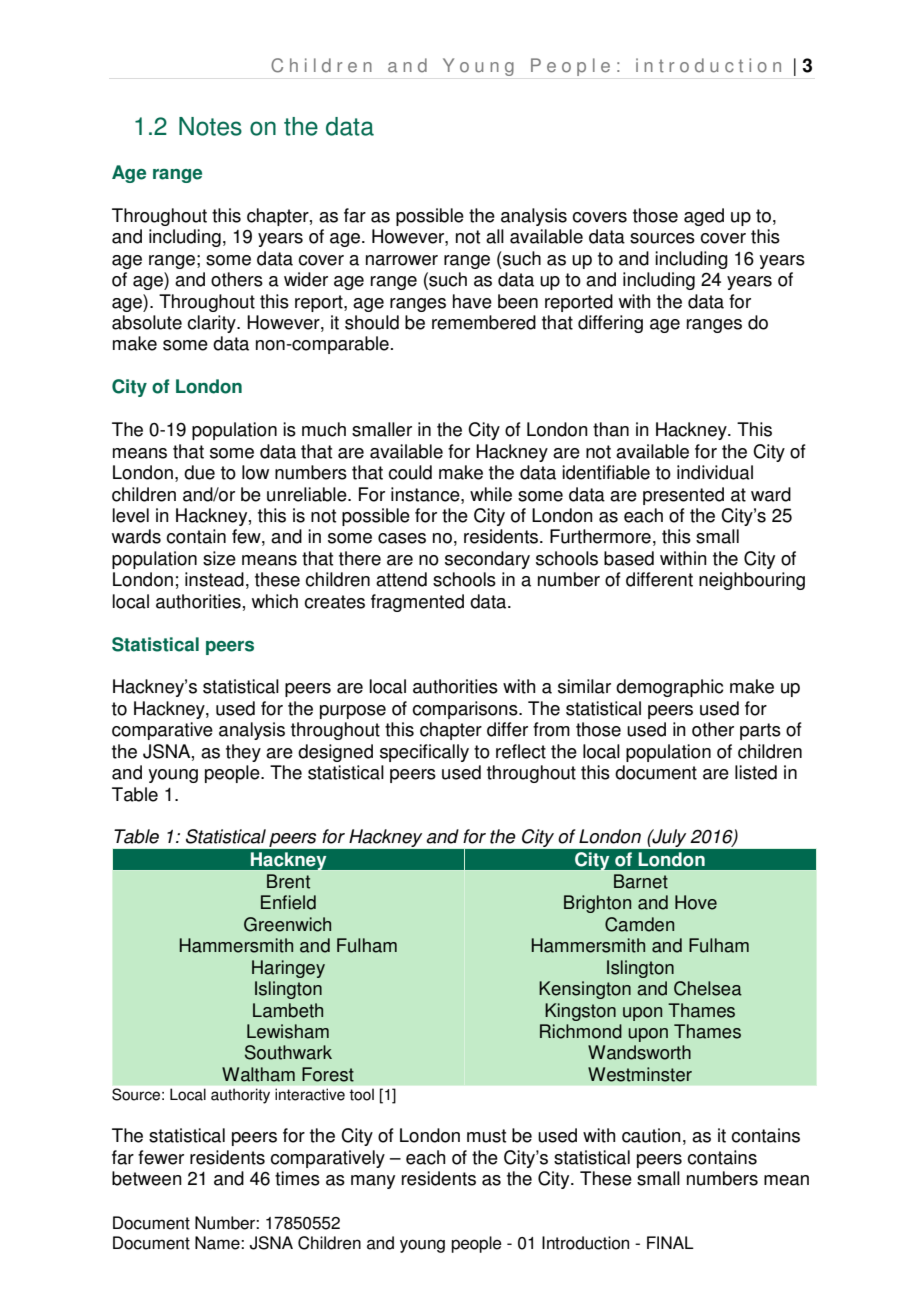 The height and width of the screenshot is (1308, 924). What do you see at coordinates (410, 472) in the screenshot?
I see `could` at bounding box center [410, 472].
